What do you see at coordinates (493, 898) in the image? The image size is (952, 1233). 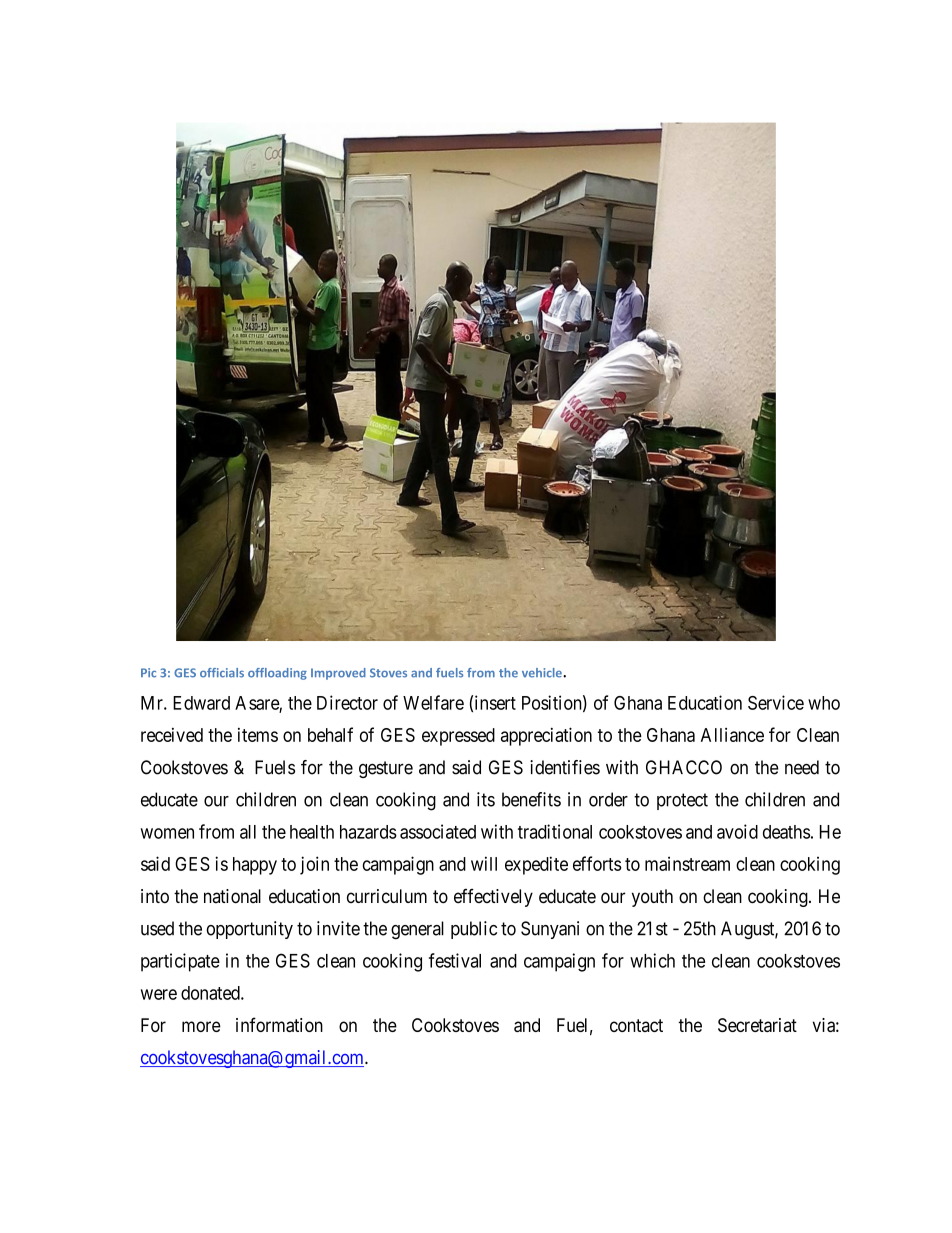 I see `effectively` at bounding box center [493, 898].
